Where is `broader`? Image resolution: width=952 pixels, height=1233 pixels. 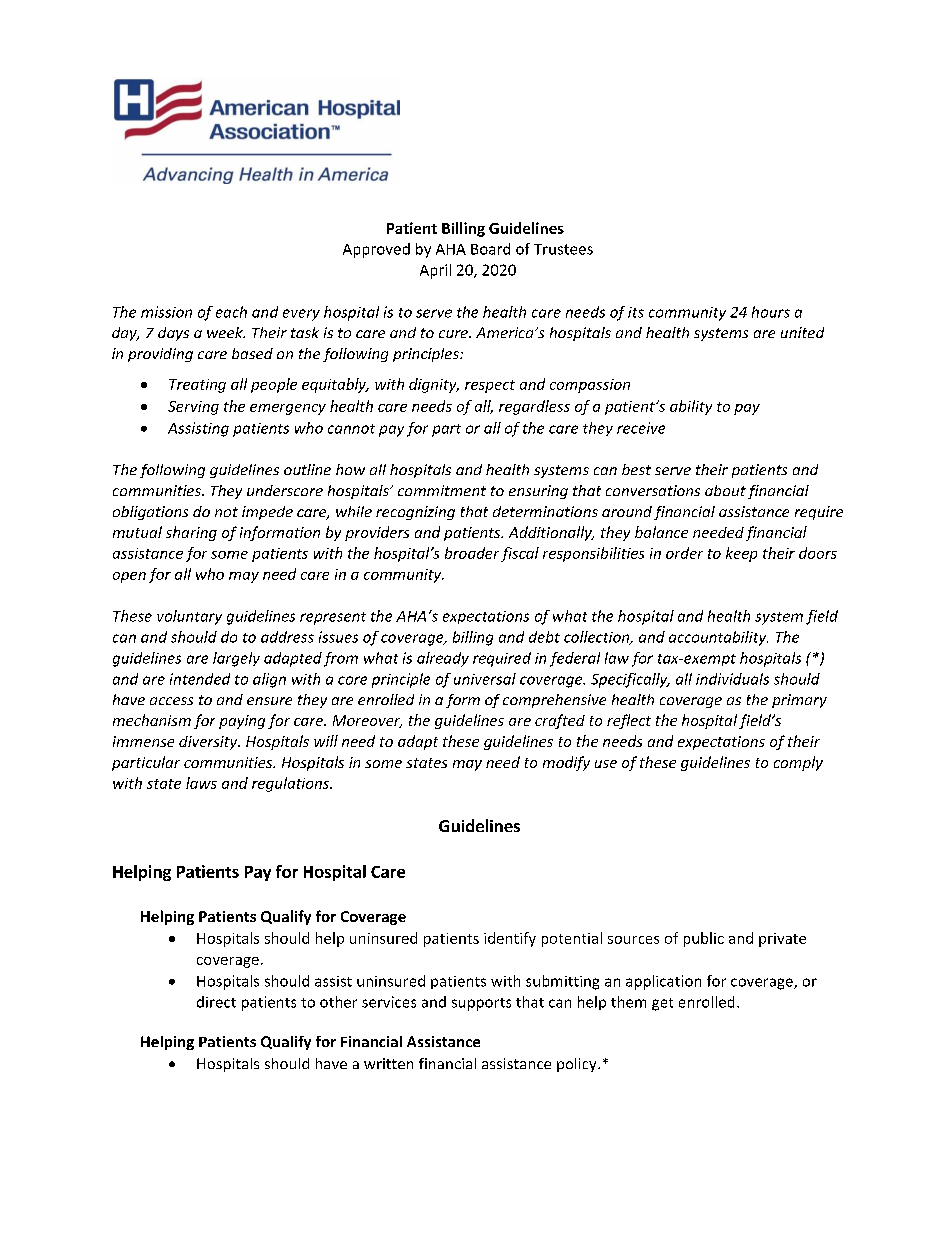 broader is located at coordinates (472, 553).
